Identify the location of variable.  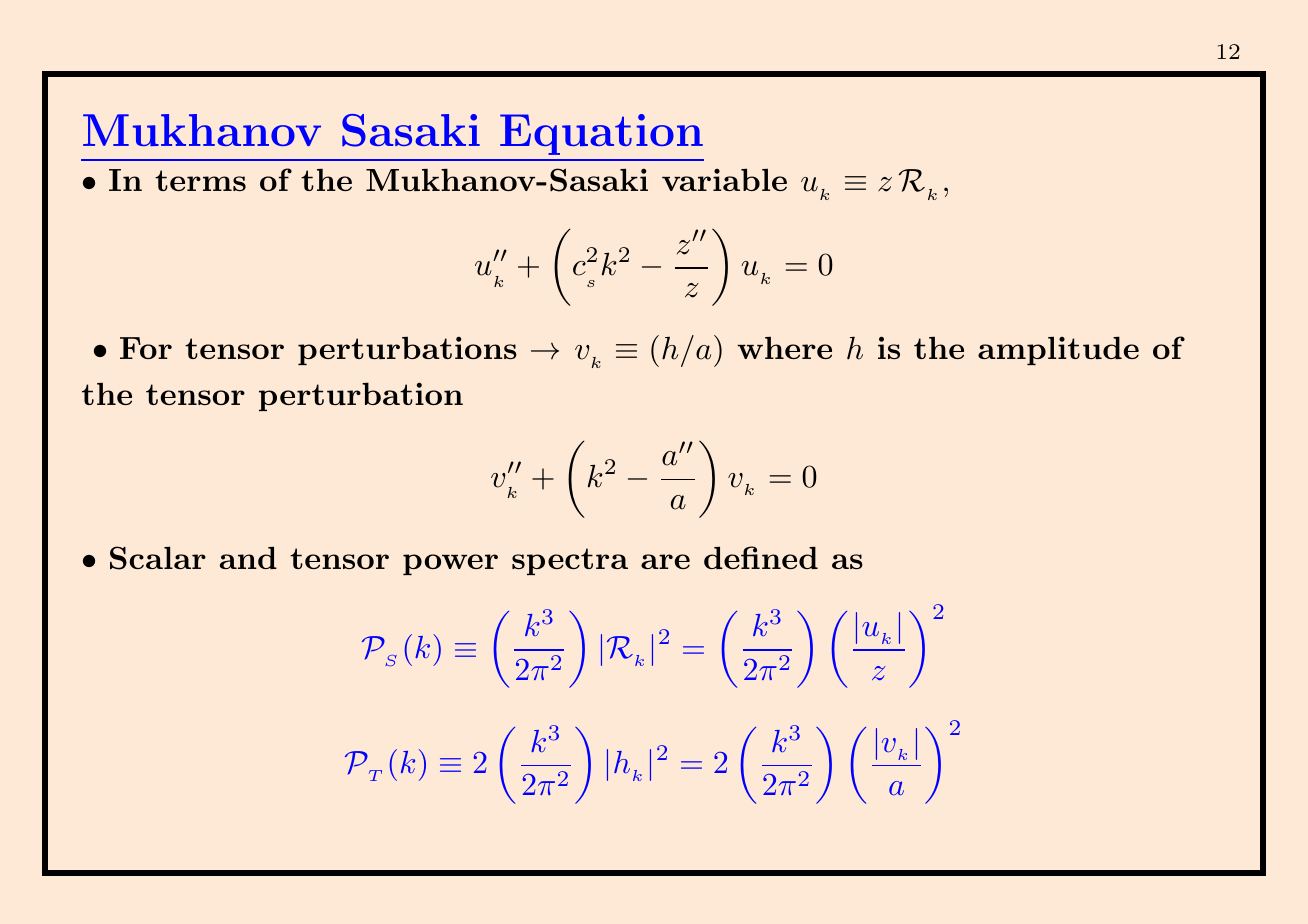
(724, 179).
